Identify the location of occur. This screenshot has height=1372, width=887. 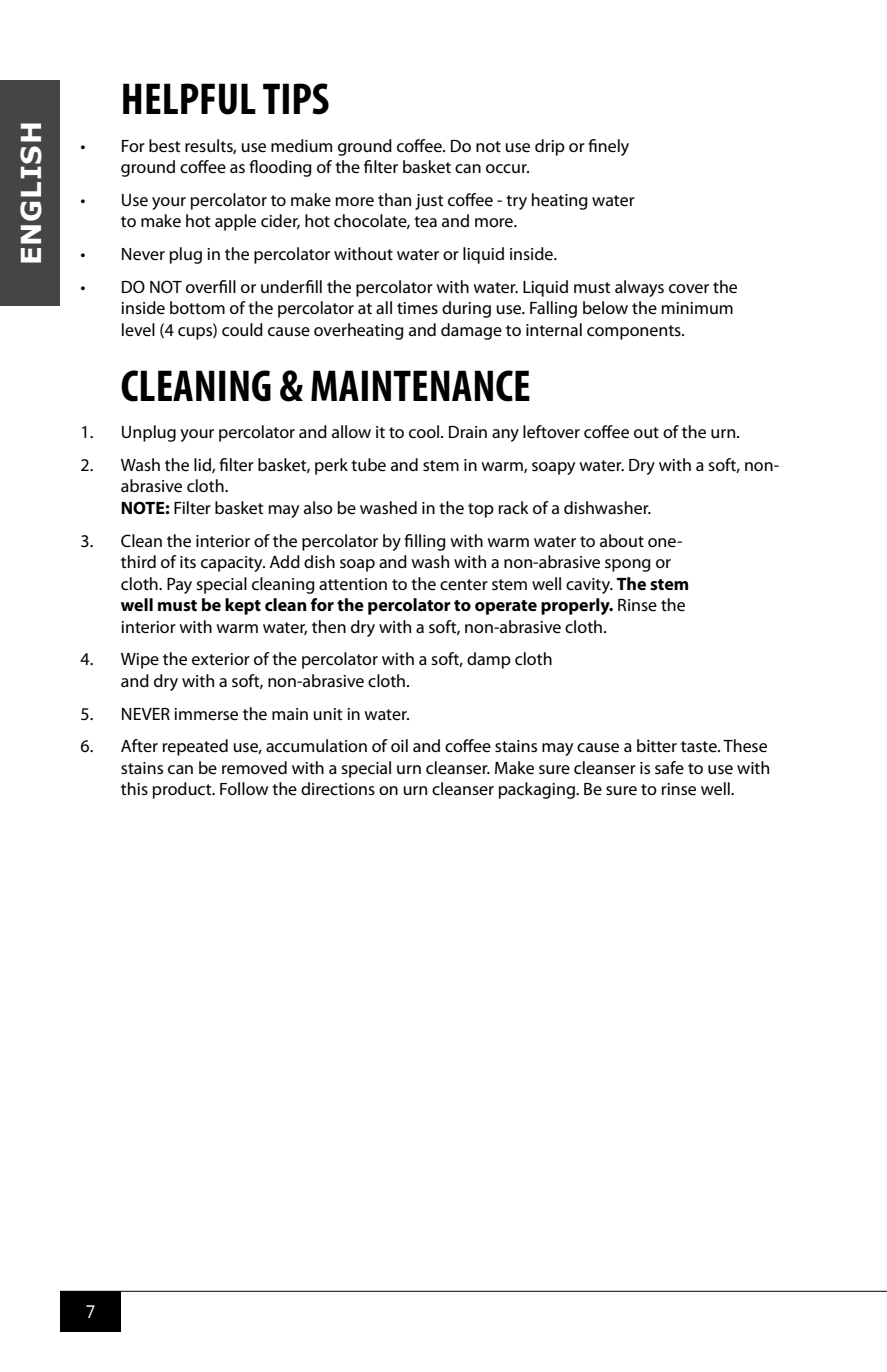
(507, 169).
